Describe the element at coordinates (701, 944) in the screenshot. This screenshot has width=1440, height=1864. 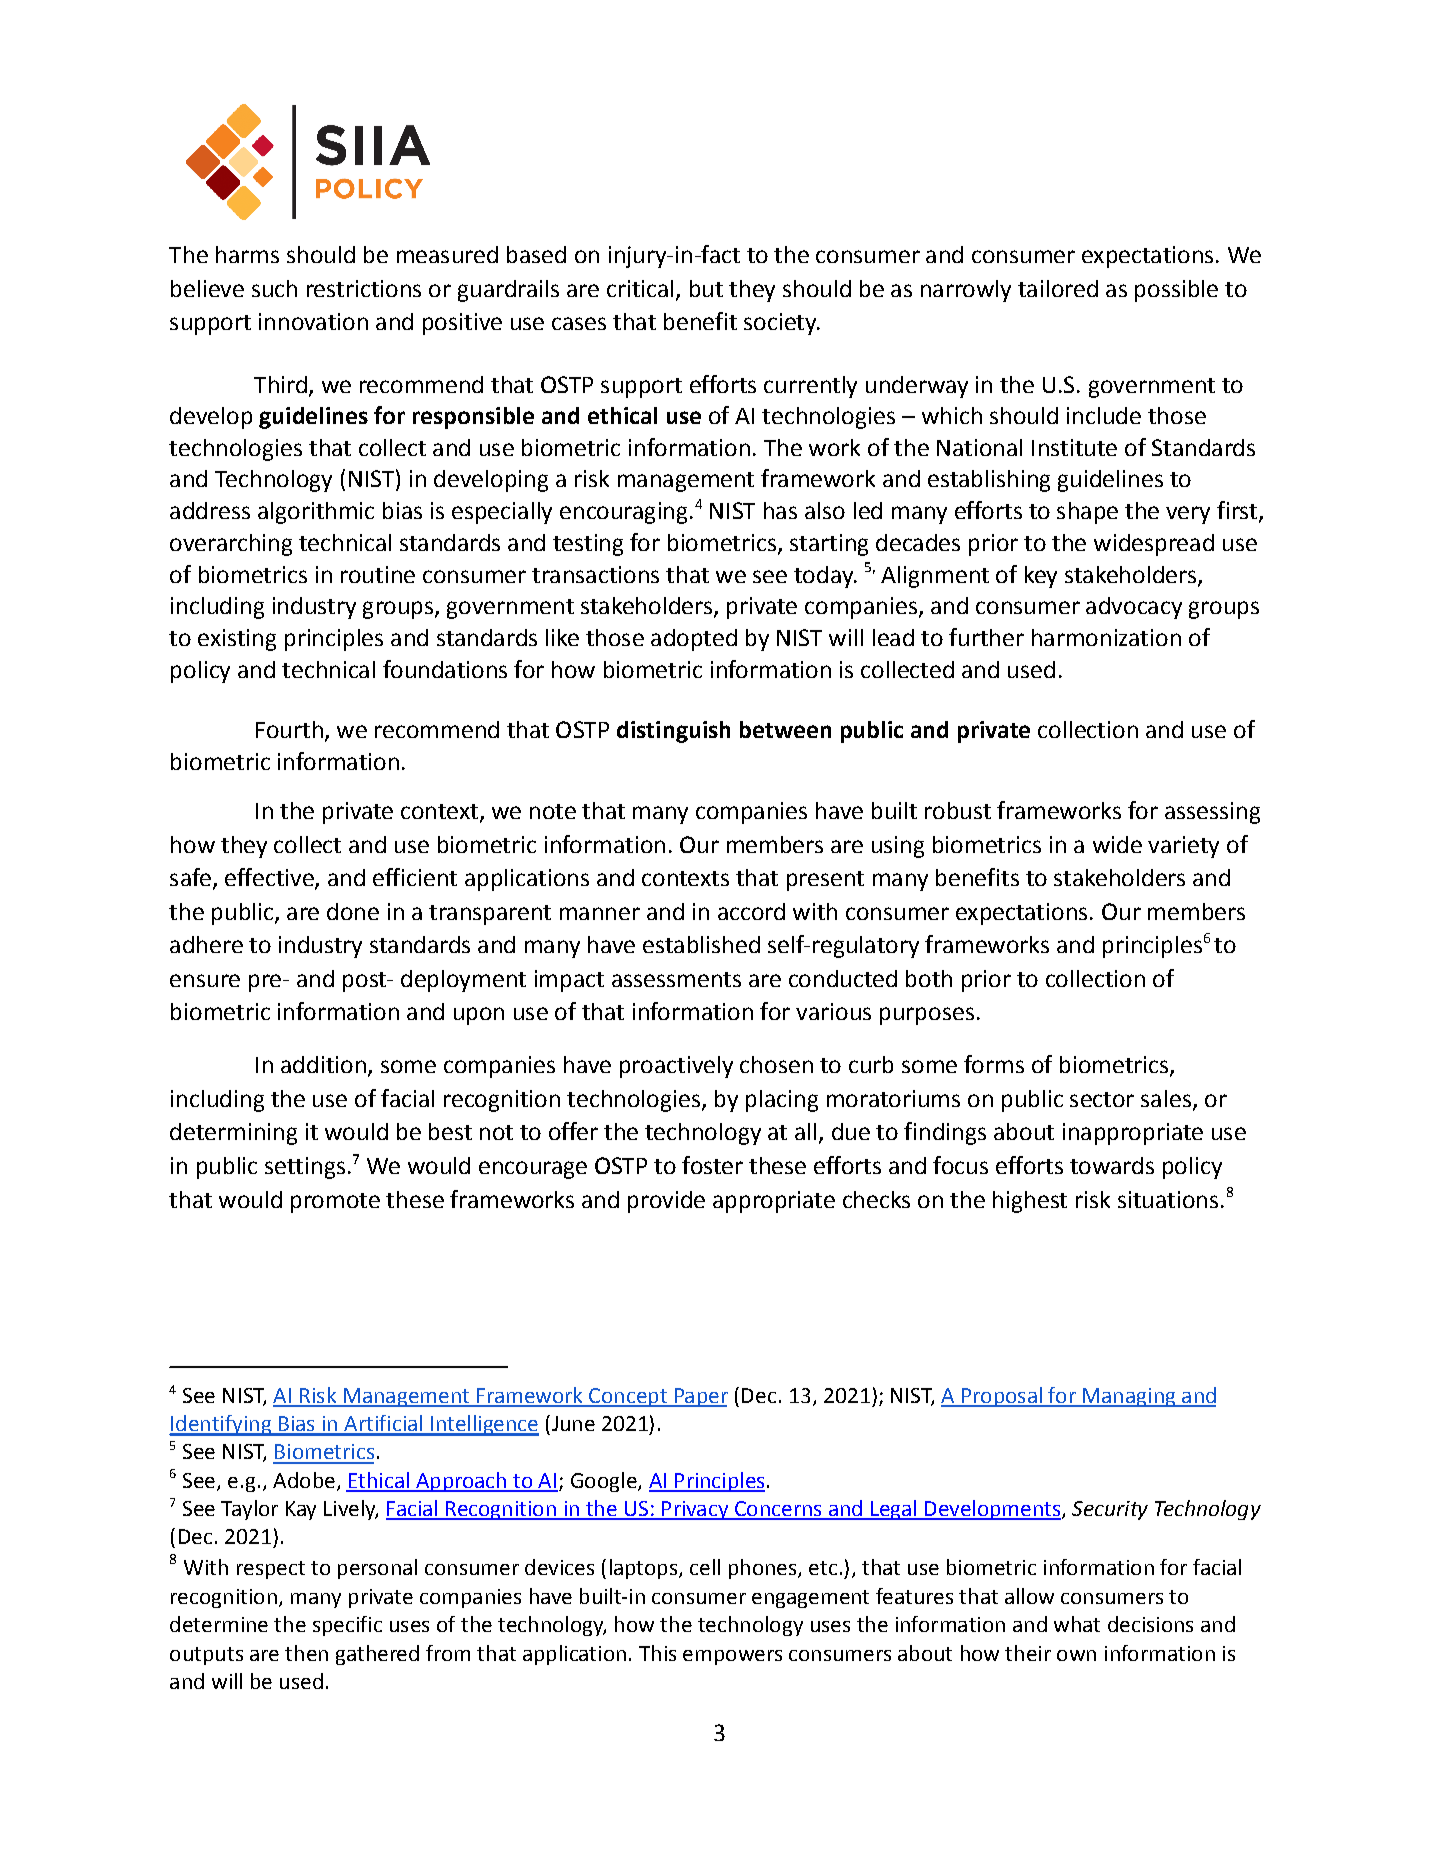
I see `established` at that location.
